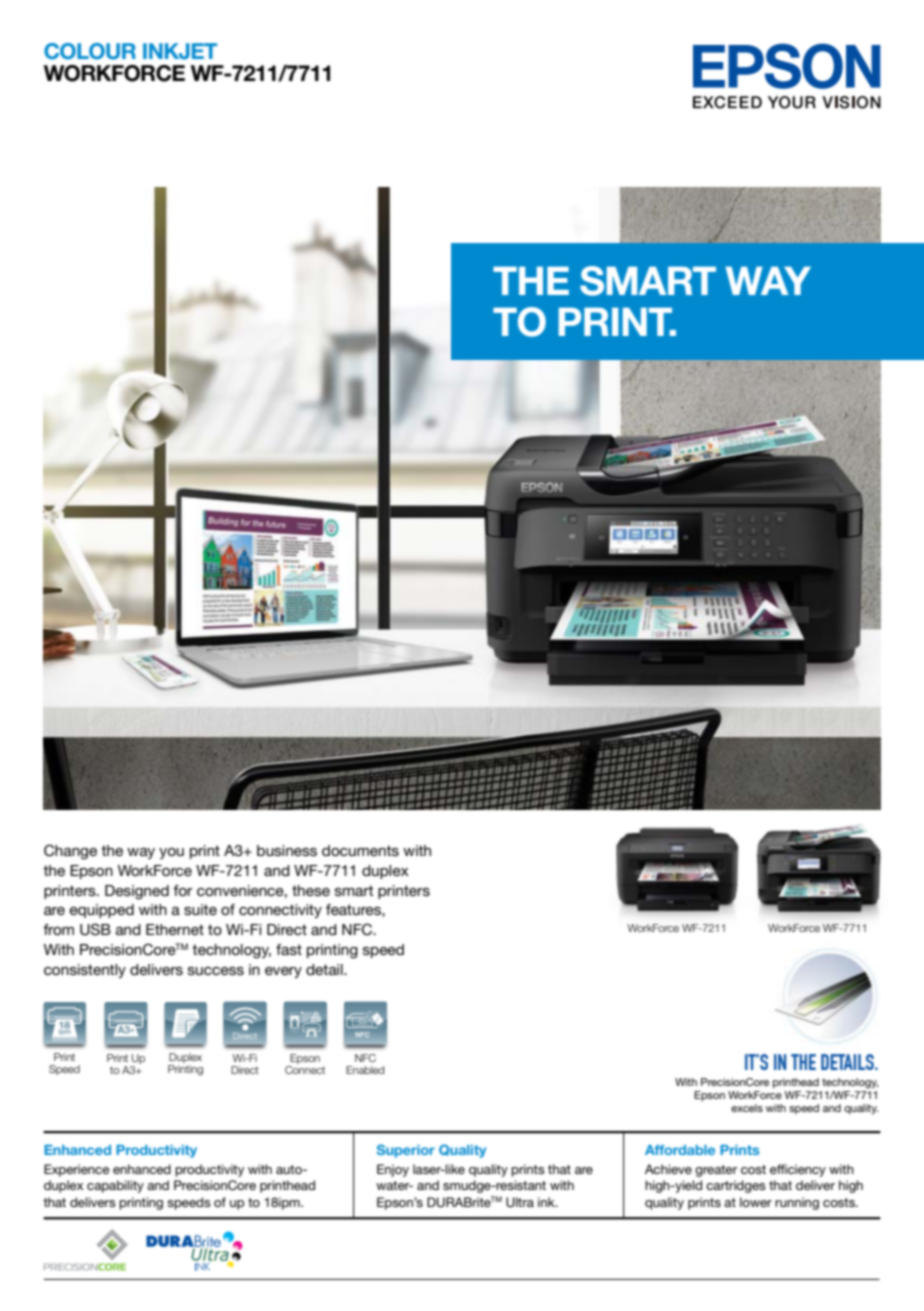  What do you see at coordinates (360, 850) in the screenshot?
I see `documents` at bounding box center [360, 850].
